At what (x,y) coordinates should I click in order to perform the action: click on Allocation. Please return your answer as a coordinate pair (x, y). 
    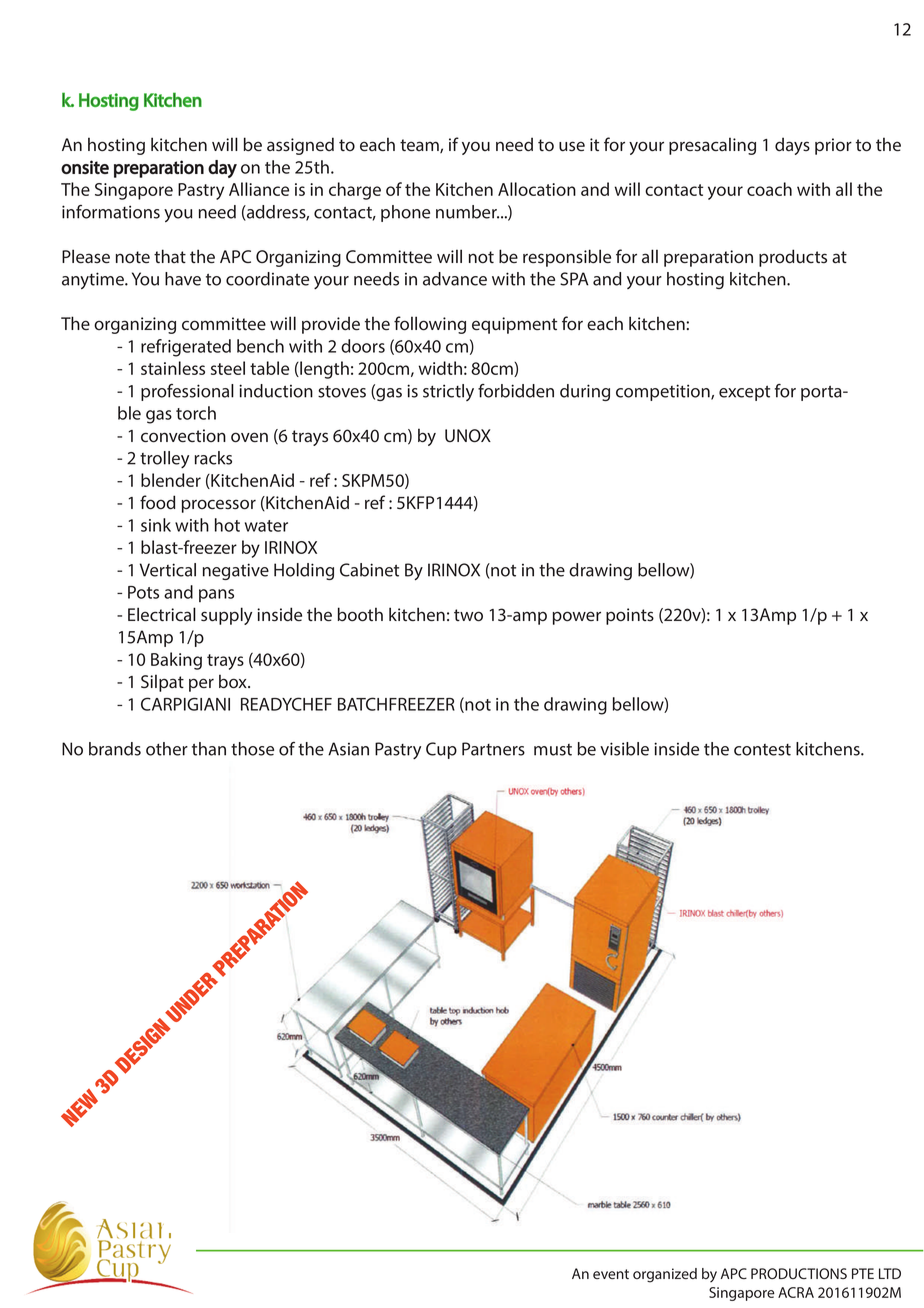
    Looking at the image, I should click on (537, 189).
